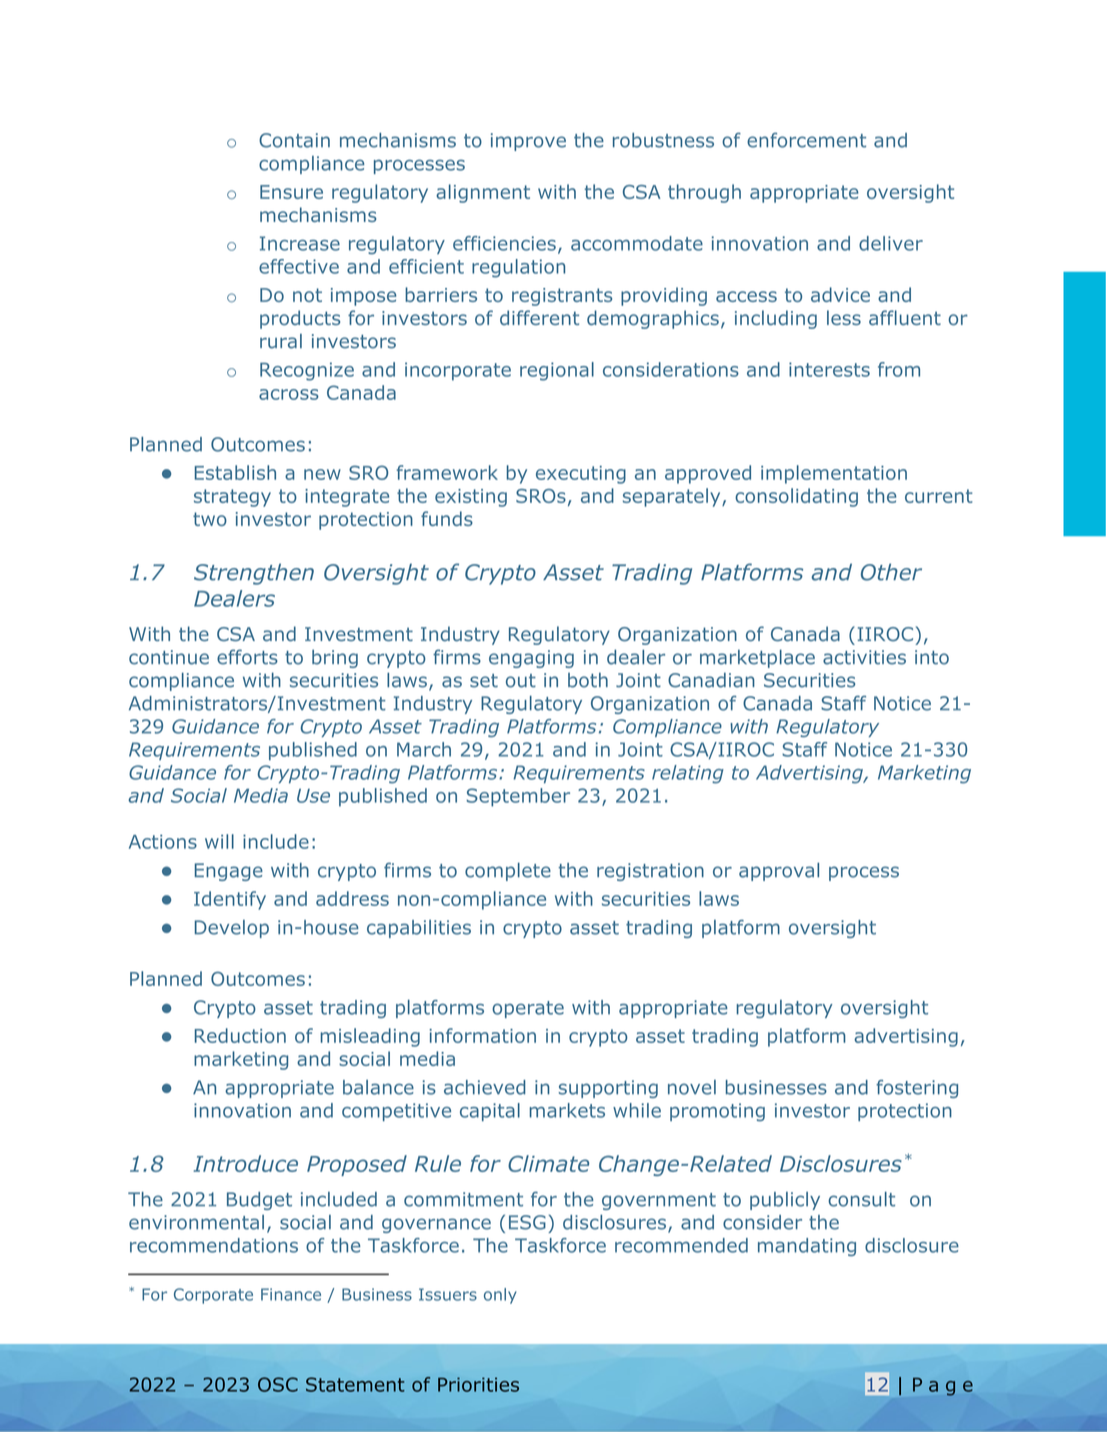 This document has height=1432, width=1107. Describe the element at coordinates (528, 142) in the document. I see `improve` at that location.
